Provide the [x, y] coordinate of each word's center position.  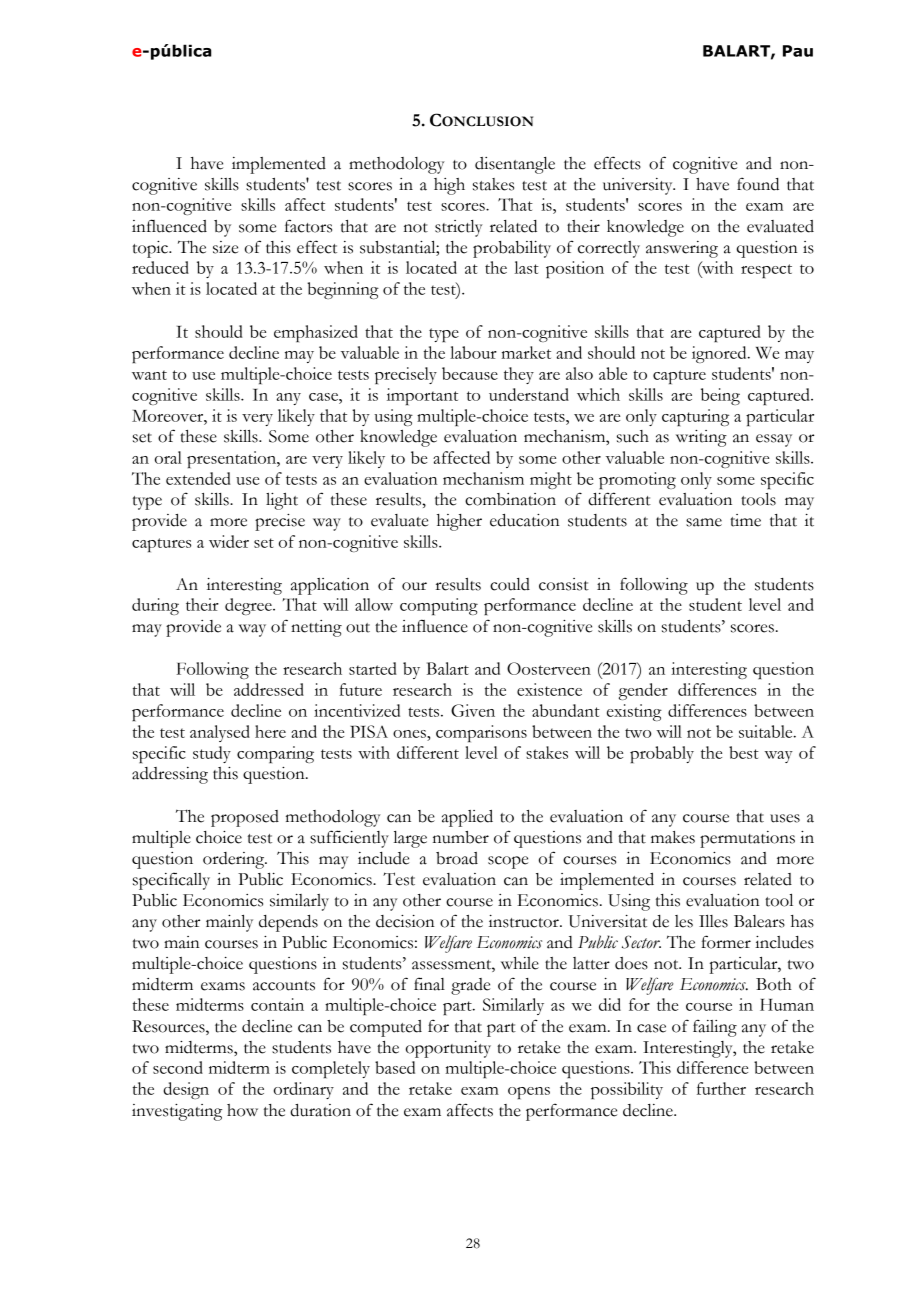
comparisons [481, 733]
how [242, 1110]
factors [308, 226]
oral [168, 457]
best [744, 752]
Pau [798, 51]
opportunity [448, 1049]
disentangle [515, 165]
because [470, 373]
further [721, 1088]
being [720, 396]
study [212, 754]
